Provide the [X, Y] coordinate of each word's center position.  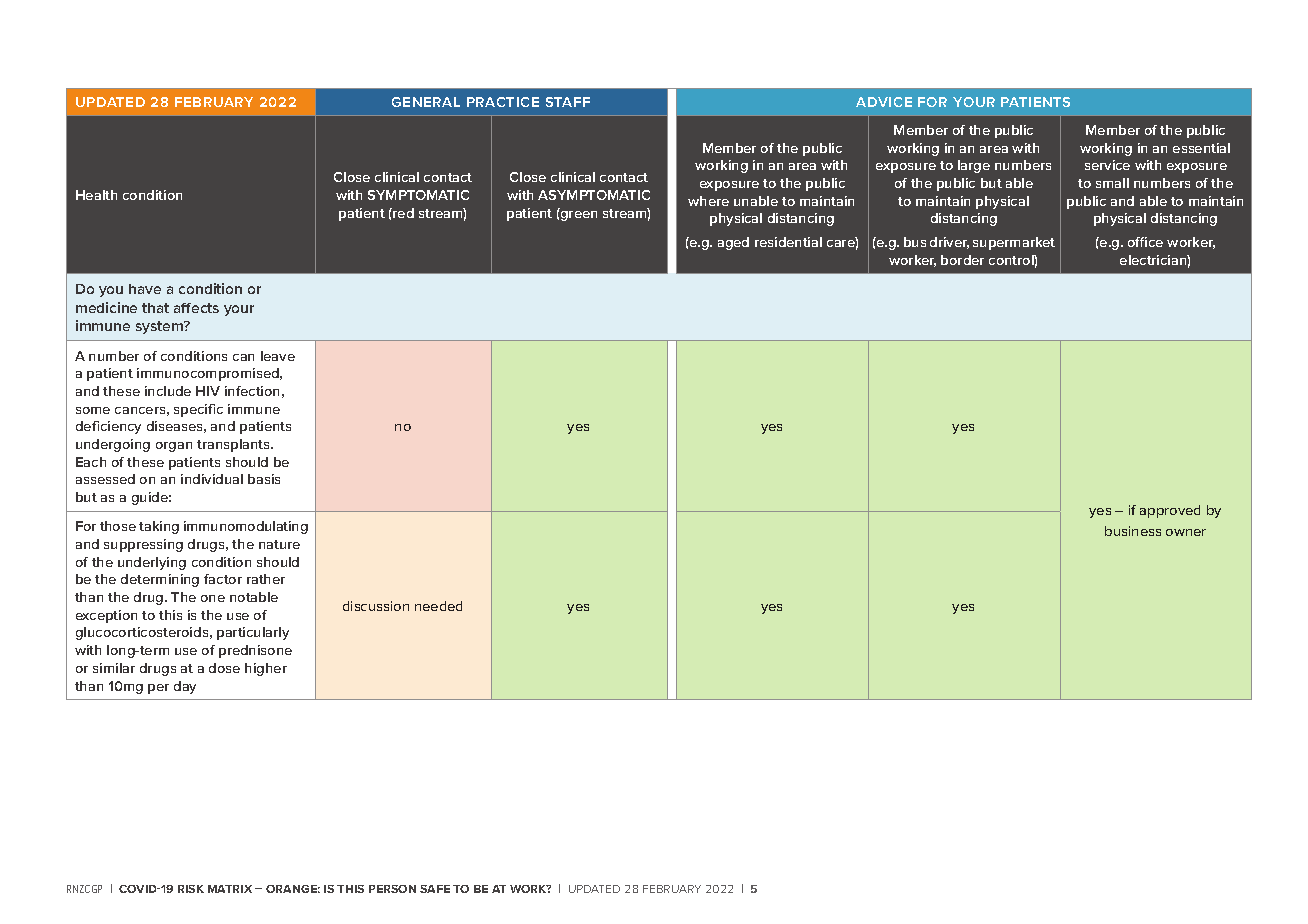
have [145, 289]
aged [733, 243]
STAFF [568, 102]
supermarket [1014, 243]
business [1133, 531]
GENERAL [426, 102]
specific [198, 410]
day [185, 687]
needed [438, 606]
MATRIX [230, 889]
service [1107, 165]
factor [223, 579]
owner [1186, 532]
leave [278, 356]
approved [1170, 511]
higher [266, 669]
